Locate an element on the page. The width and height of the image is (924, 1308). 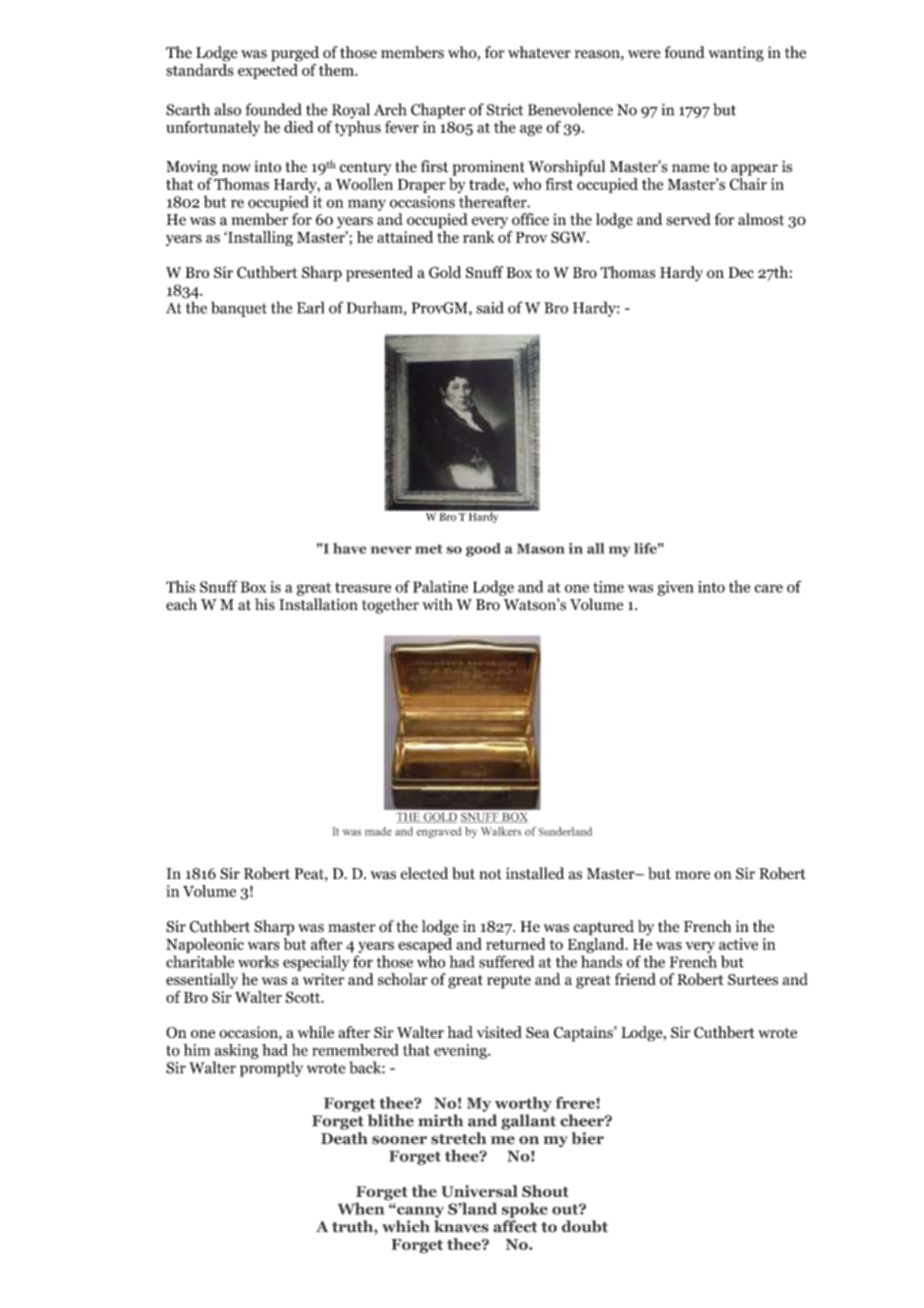
more is located at coordinates (692, 875).
